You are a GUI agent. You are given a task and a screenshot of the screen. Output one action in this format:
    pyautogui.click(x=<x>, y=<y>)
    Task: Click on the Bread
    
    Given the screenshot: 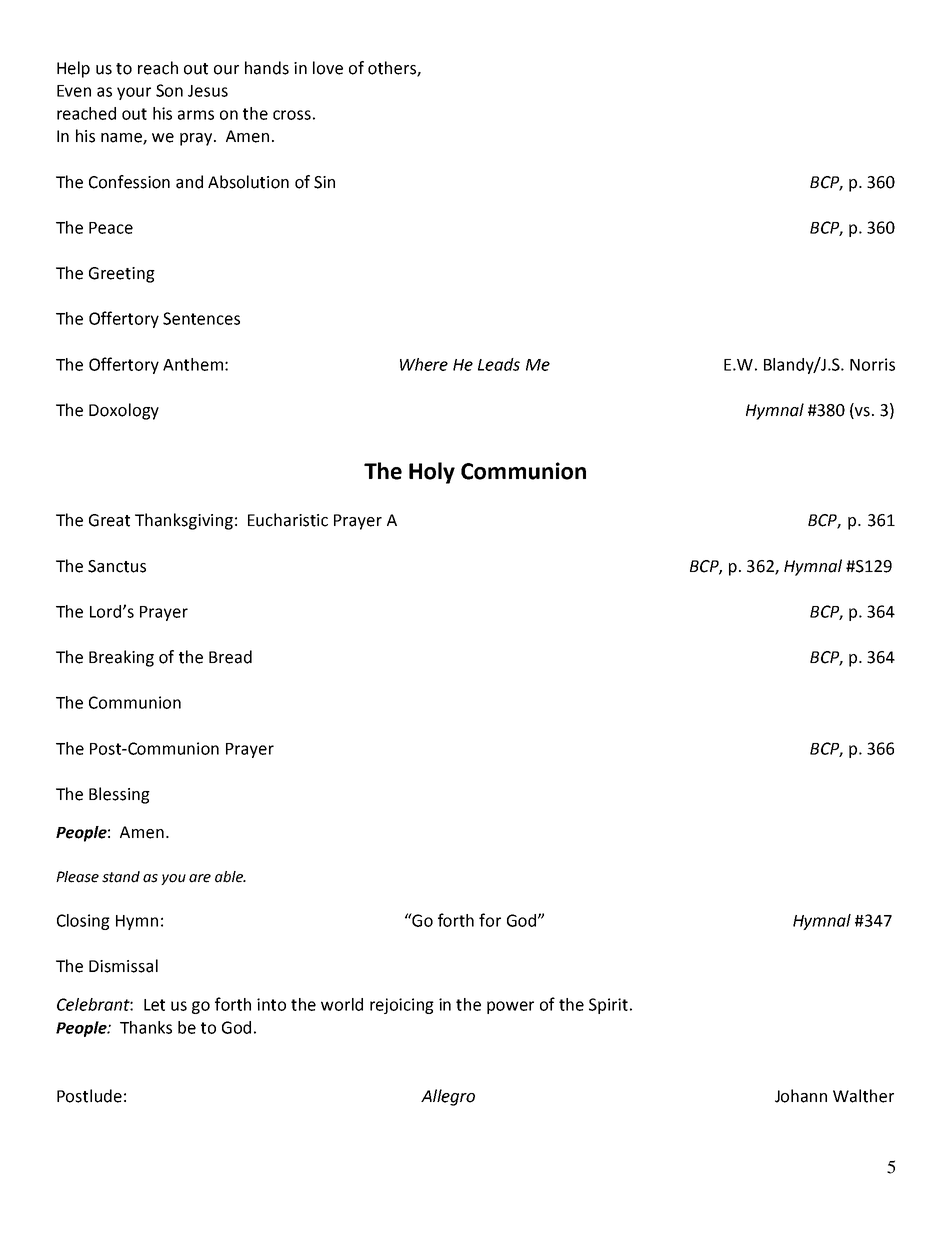 What is the action you would take?
    pyautogui.click(x=230, y=657)
